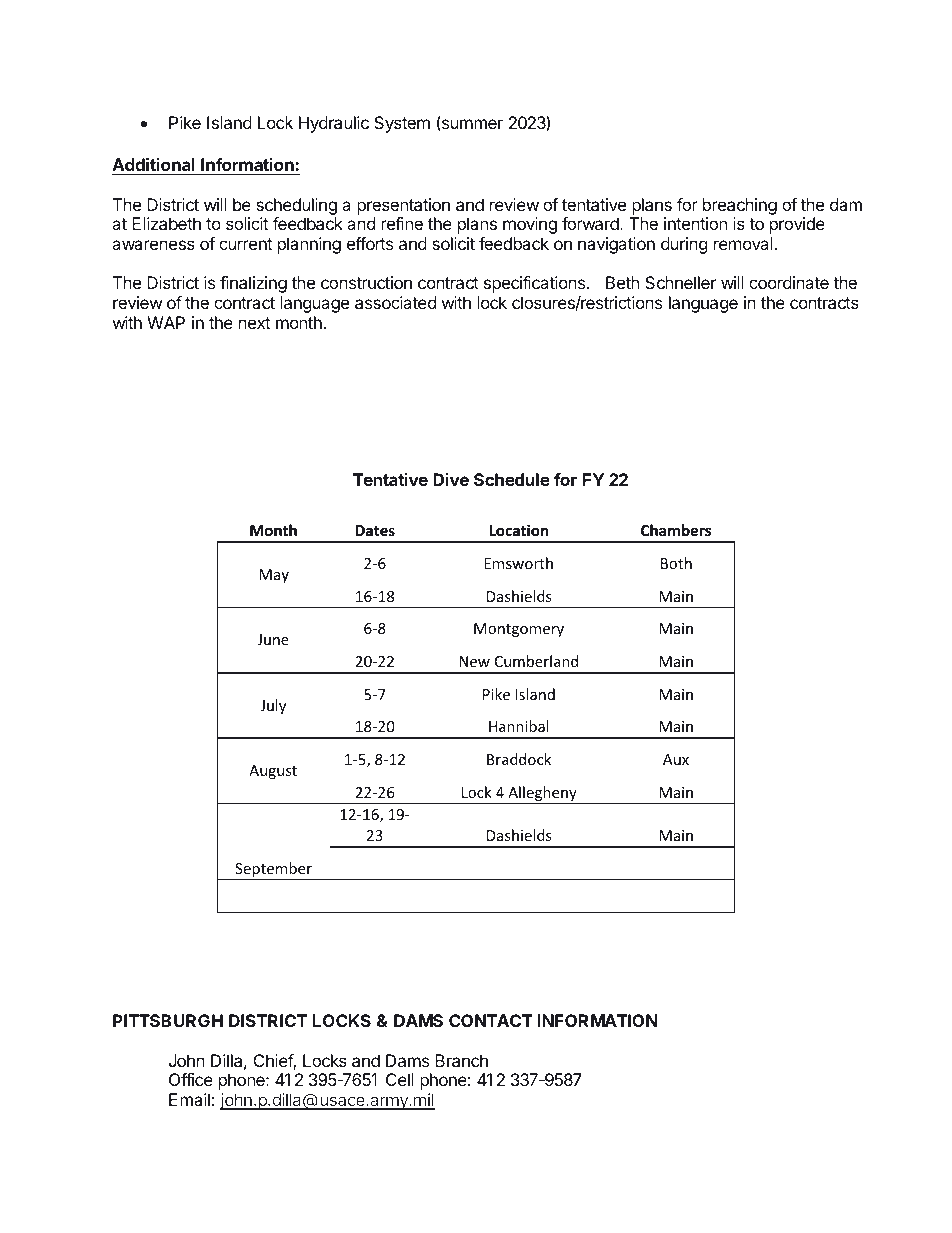  What do you see at coordinates (153, 164) in the document?
I see `Additional` at bounding box center [153, 164].
